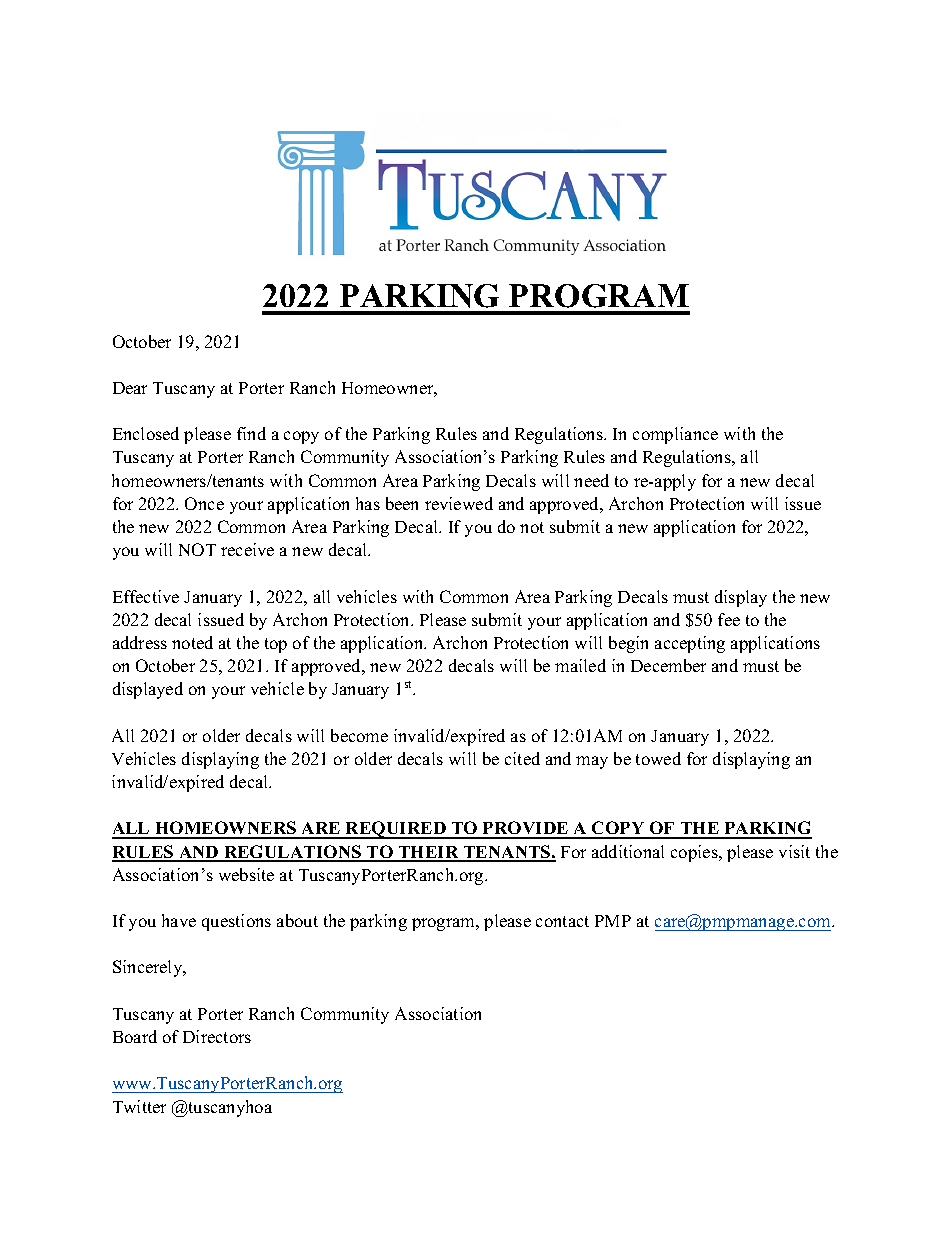 Image resolution: width=952 pixels, height=1233 pixels. I want to click on compliance, so click(675, 435).
